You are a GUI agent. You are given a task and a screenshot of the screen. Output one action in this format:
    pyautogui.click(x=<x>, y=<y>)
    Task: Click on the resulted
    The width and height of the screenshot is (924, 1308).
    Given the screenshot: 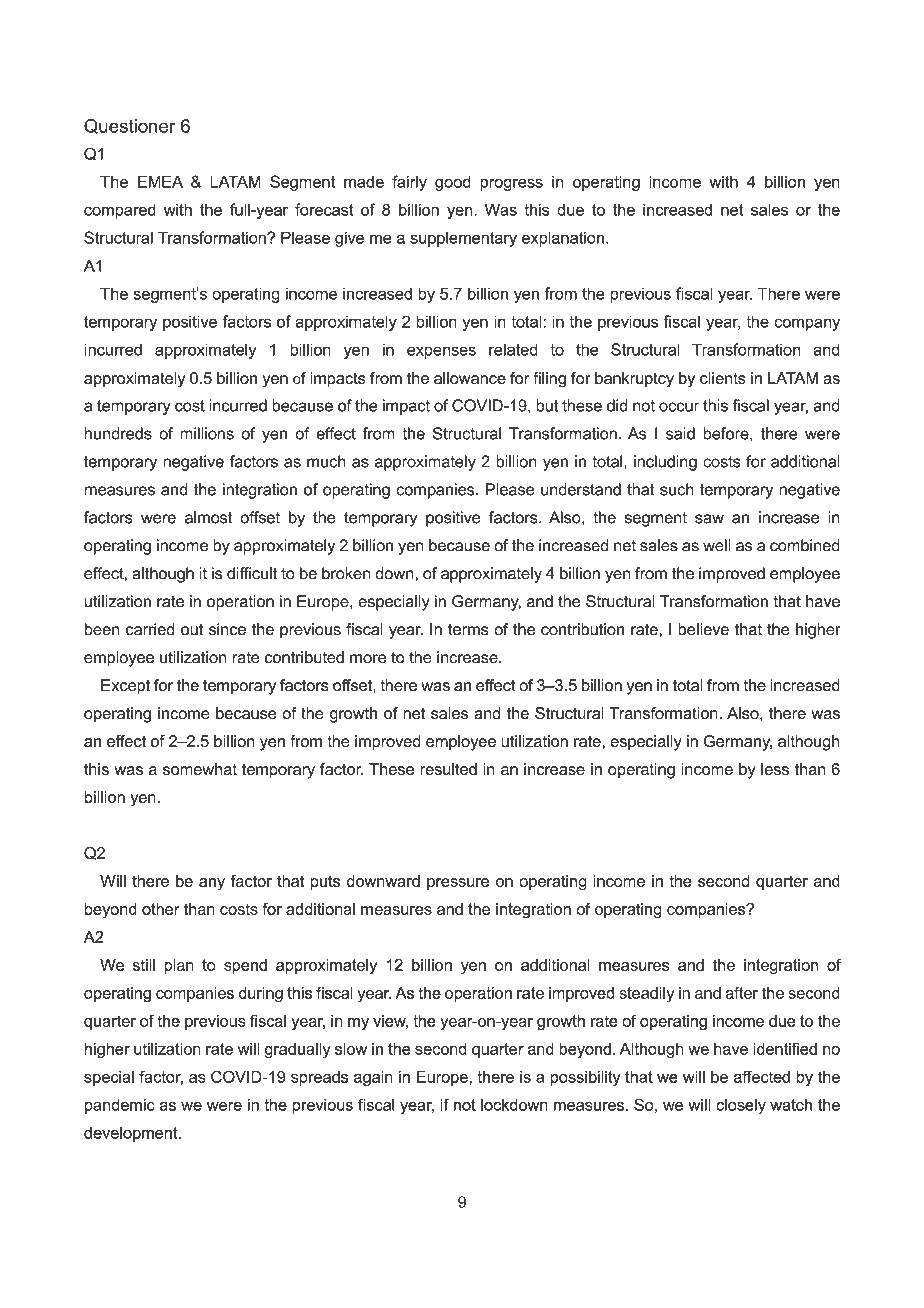 What is the action you would take?
    pyautogui.click(x=448, y=769)
